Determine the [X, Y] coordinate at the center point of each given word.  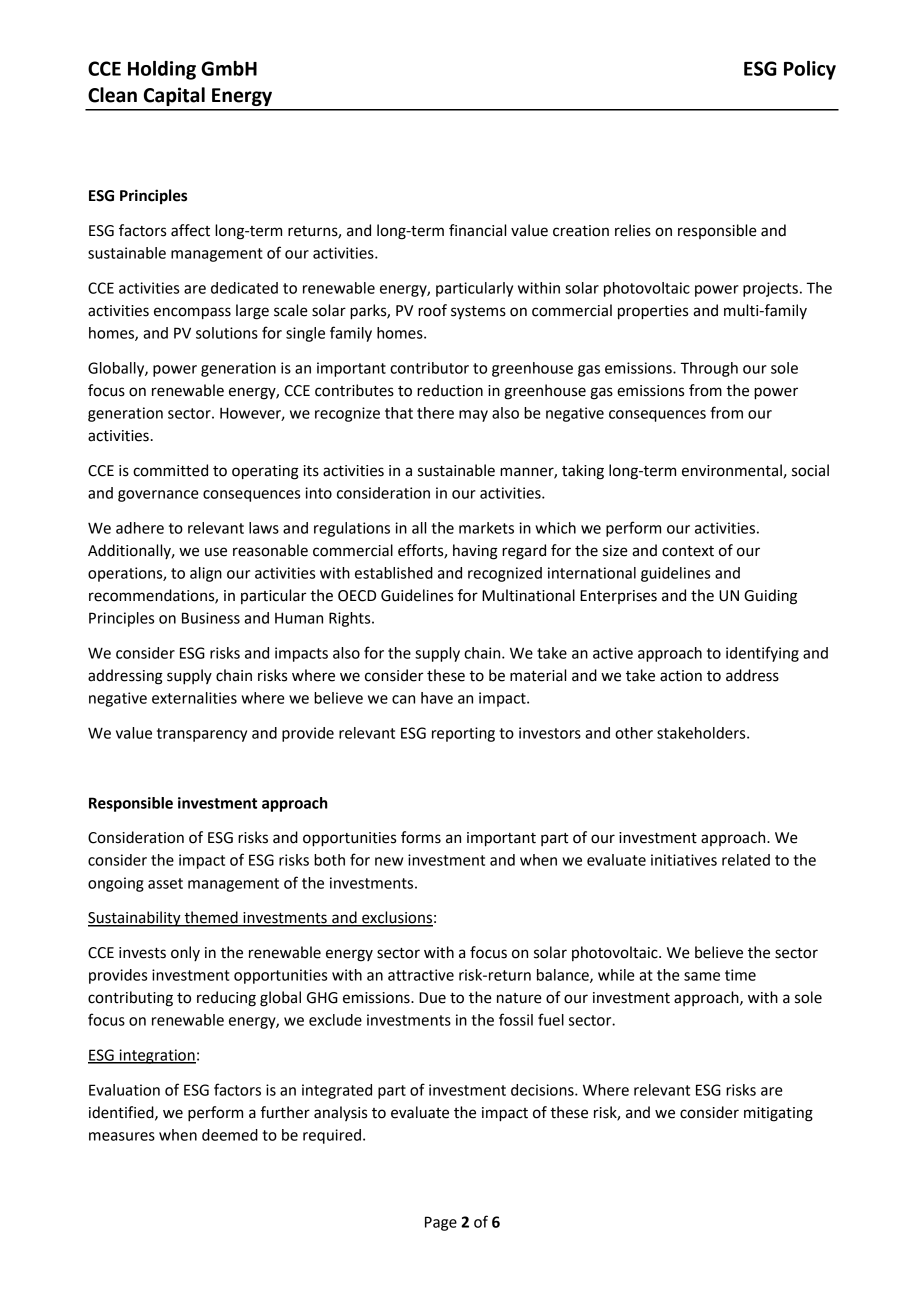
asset [165, 883]
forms [421, 837]
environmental [732, 470]
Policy [810, 70]
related [746, 860]
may [473, 416]
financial [477, 230]
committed [170, 470]
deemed [230, 1135]
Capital [174, 96]
